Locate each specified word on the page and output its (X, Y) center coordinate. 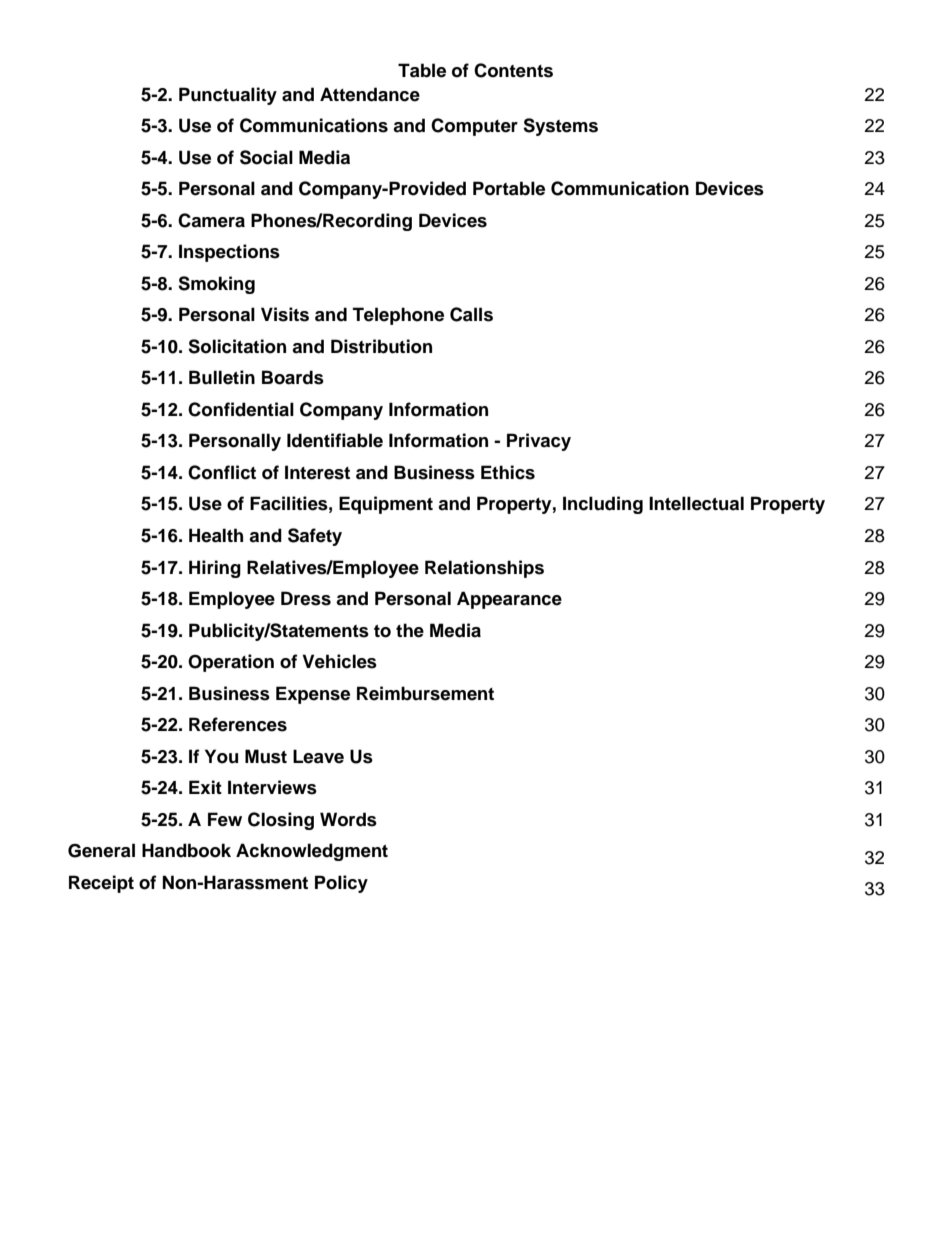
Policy (341, 884)
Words (348, 819)
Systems (560, 127)
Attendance (370, 94)
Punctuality (228, 96)
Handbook (186, 850)
